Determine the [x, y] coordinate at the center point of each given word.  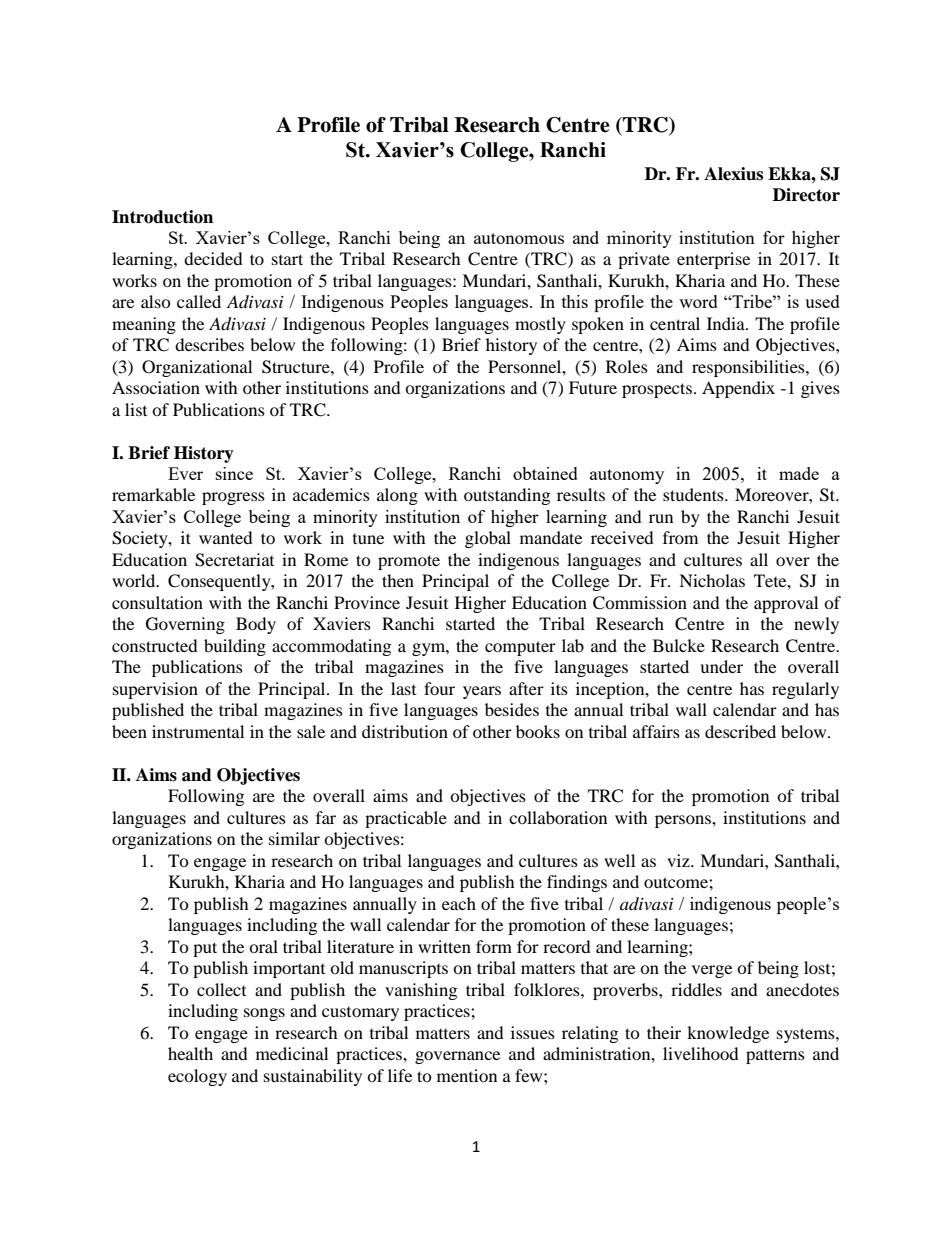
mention [467, 1075]
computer [520, 648]
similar [294, 838]
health [190, 1053]
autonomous [519, 238]
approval [786, 604]
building [235, 647]
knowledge [728, 1034]
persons [684, 821]
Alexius [733, 174]
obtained [545, 473]
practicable [406, 819]
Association [156, 387]
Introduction [162, 217]
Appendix [738, 389]
